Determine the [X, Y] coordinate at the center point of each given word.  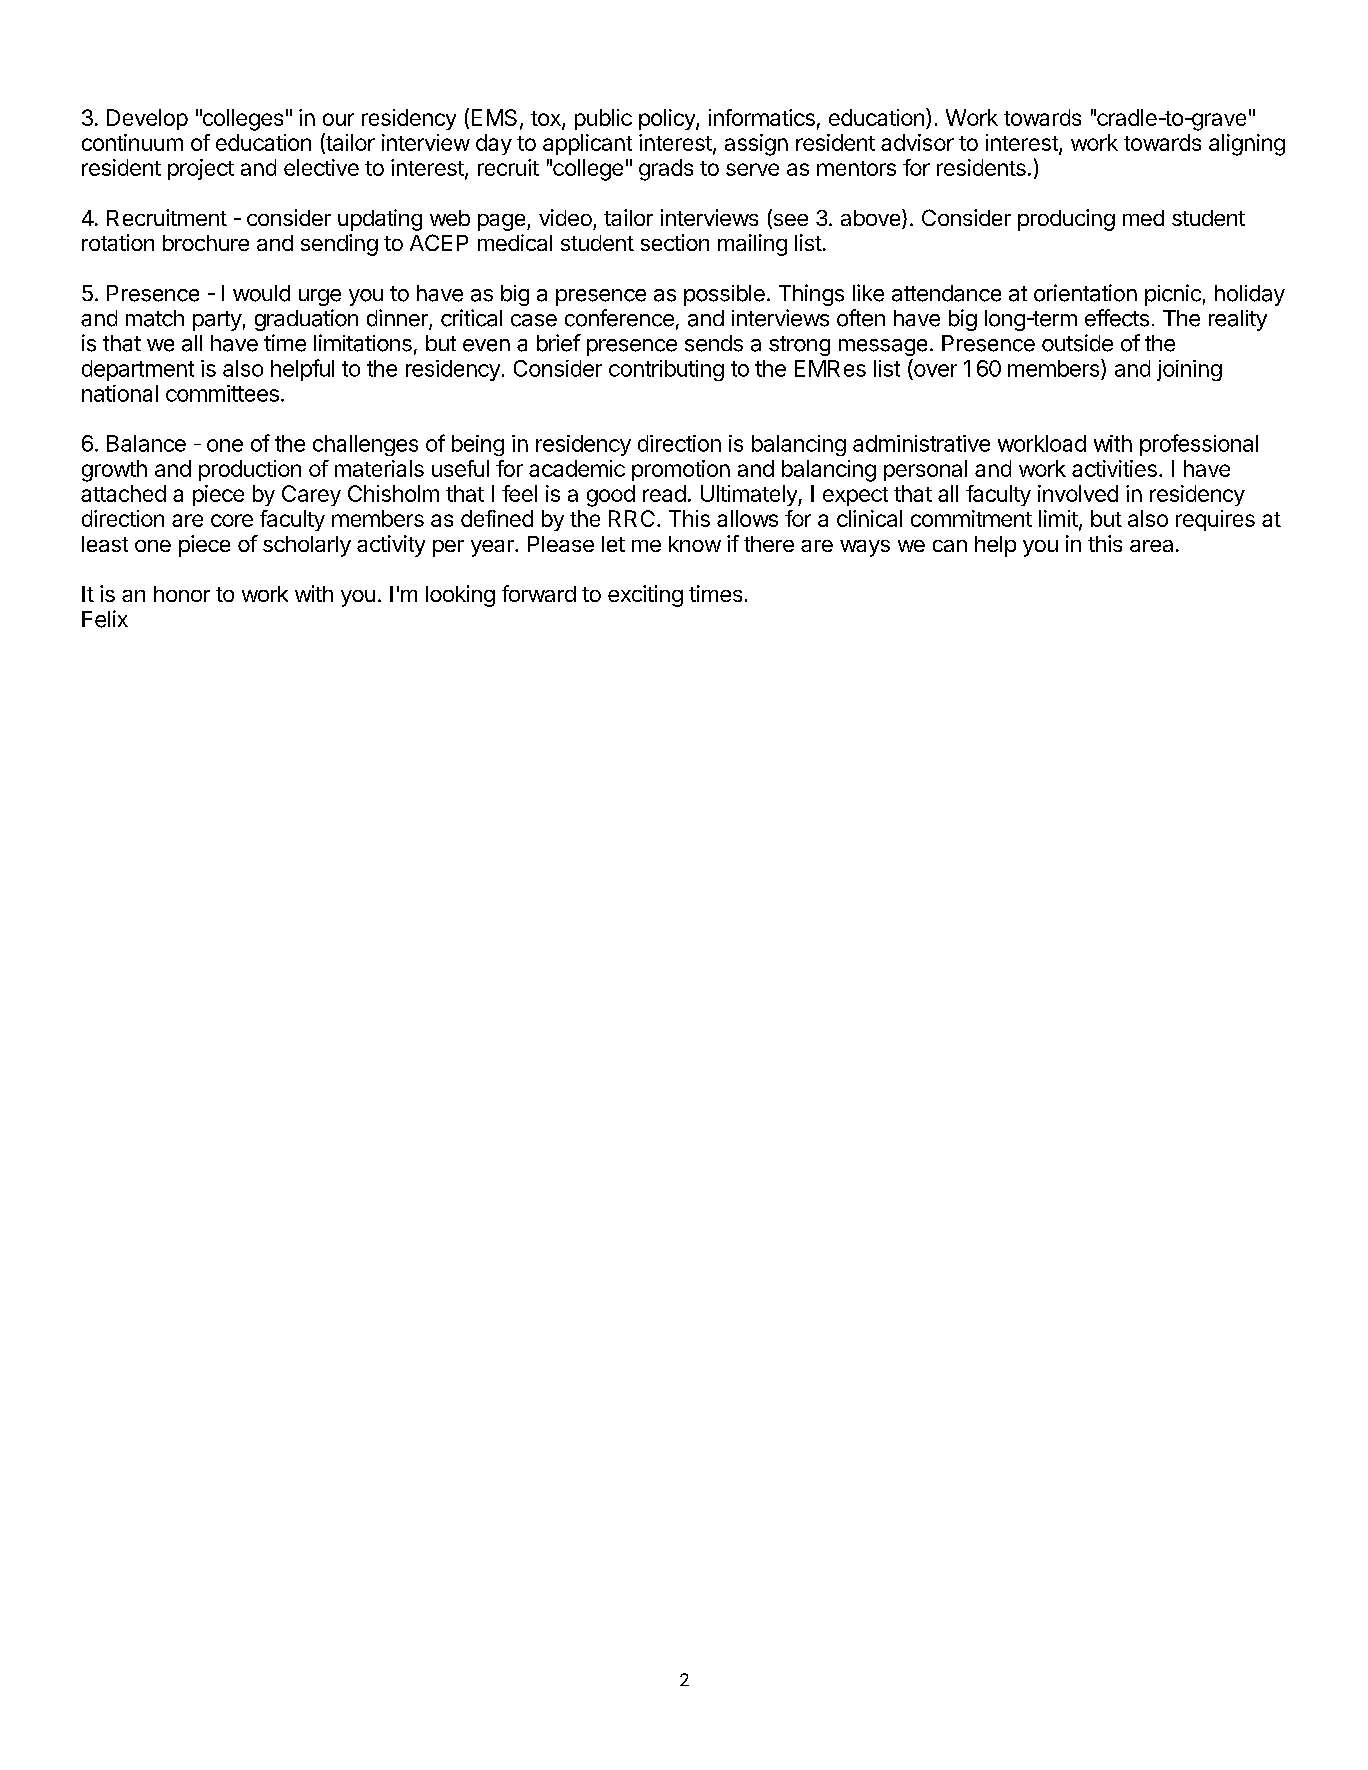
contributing [666, 370]
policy [668, 119]
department [138, 370]
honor [182, 594]
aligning [1247, 145]
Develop [147, 119]
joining [1189, 370]
